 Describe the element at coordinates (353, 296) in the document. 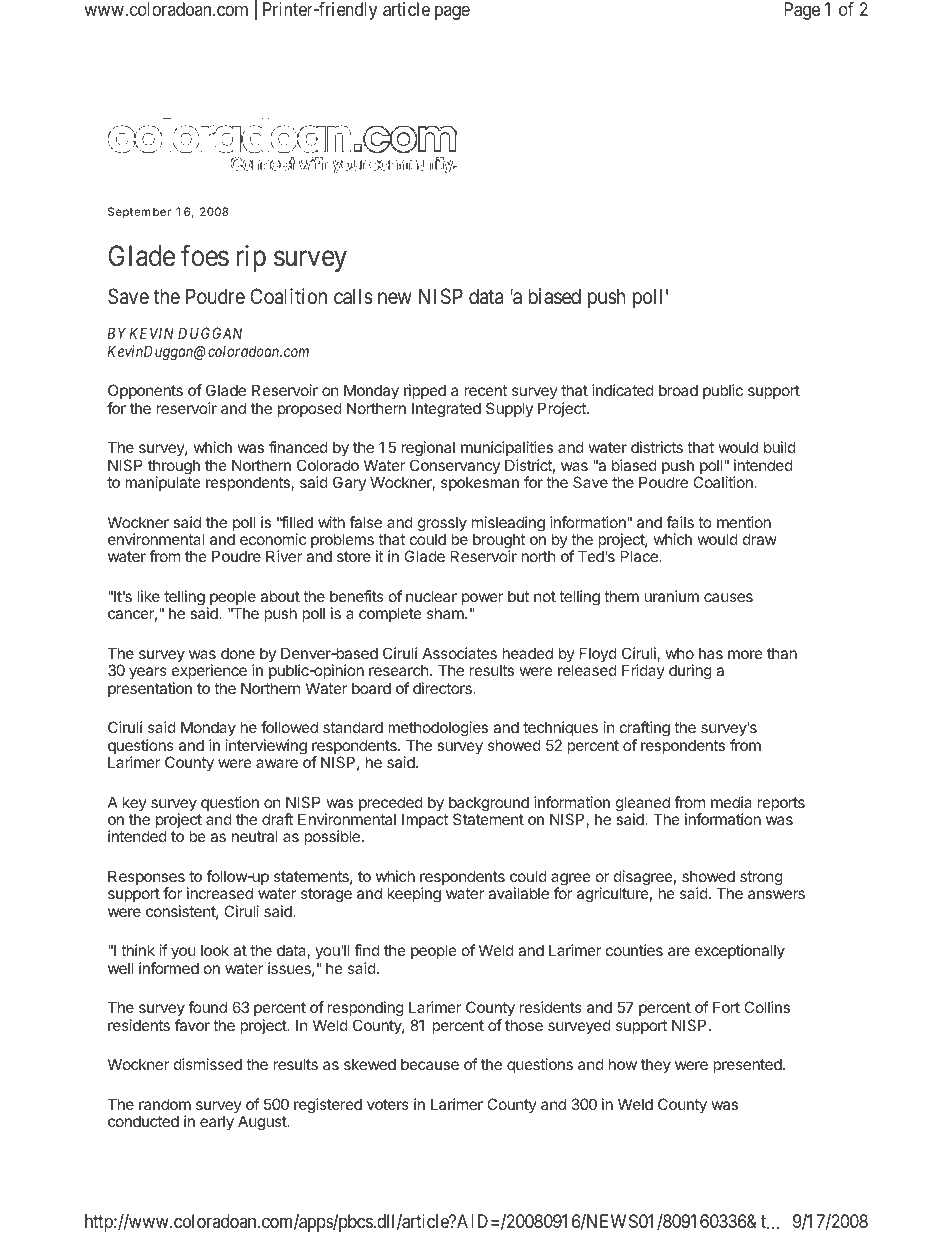

I see `calls` at that location.
